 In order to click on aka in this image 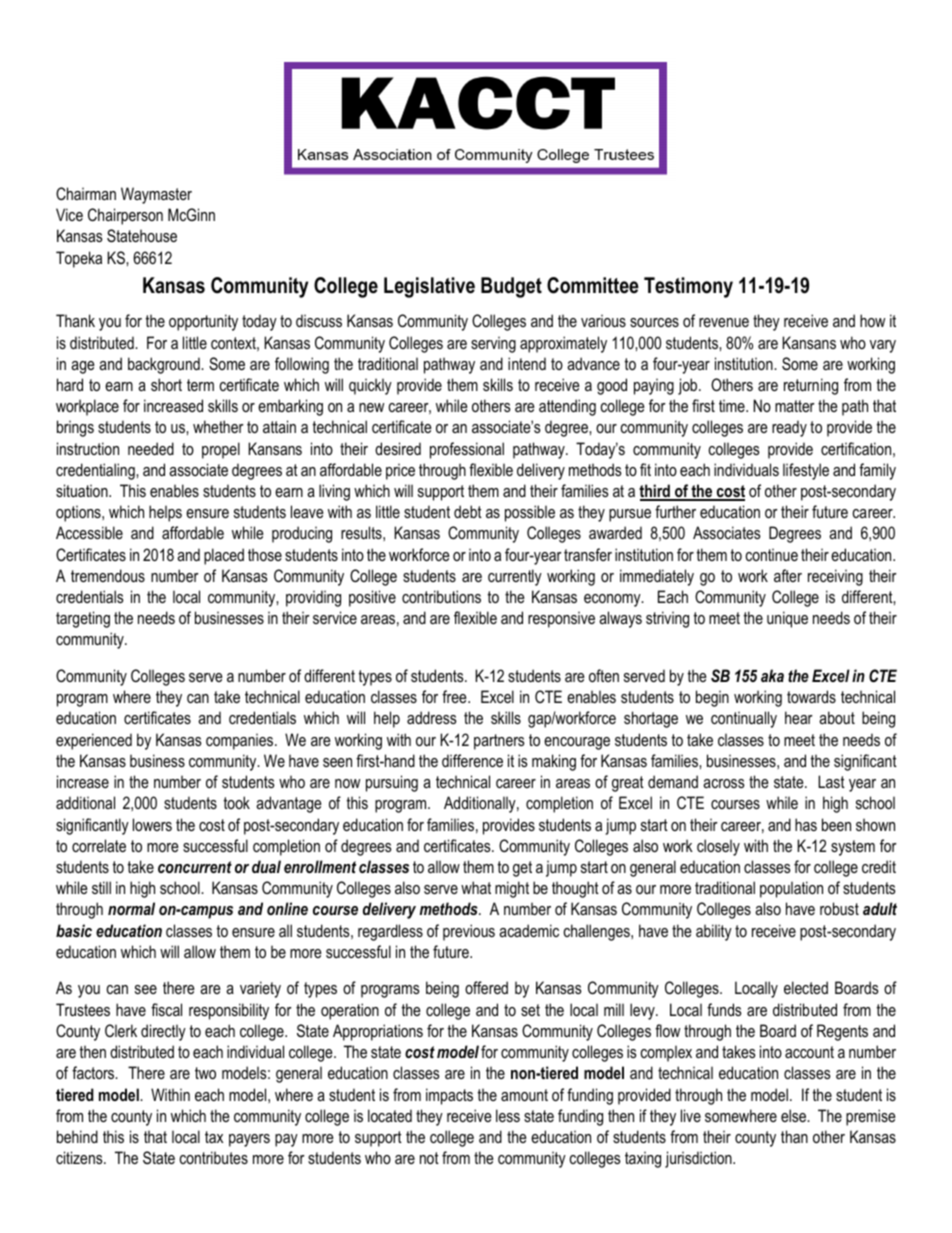, I will do `click(772, 675)`.
